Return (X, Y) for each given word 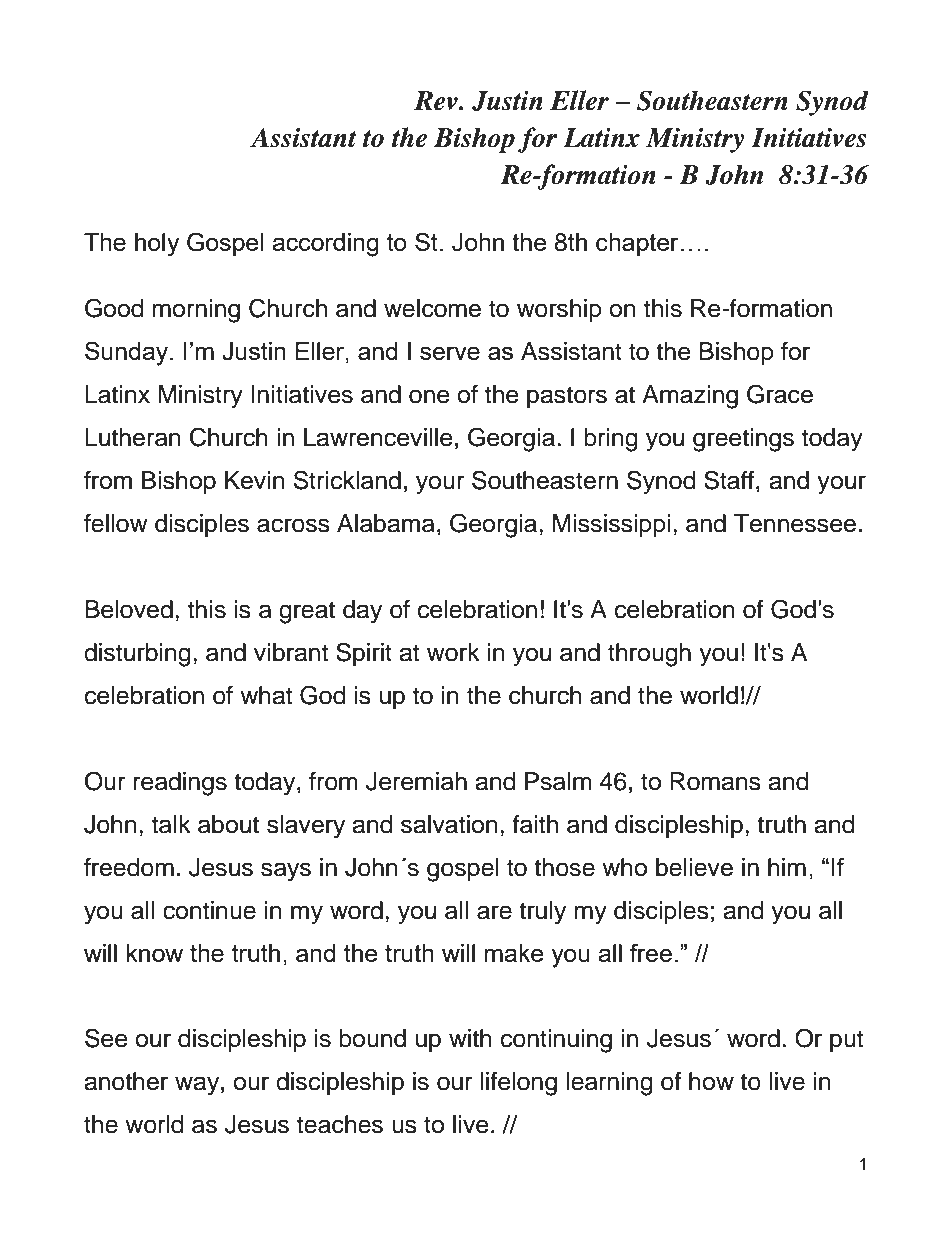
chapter (637, 244)
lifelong (518, 1084)
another (126, 1081)
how (711, 1081)
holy (157, 245)
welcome (432, 308)
